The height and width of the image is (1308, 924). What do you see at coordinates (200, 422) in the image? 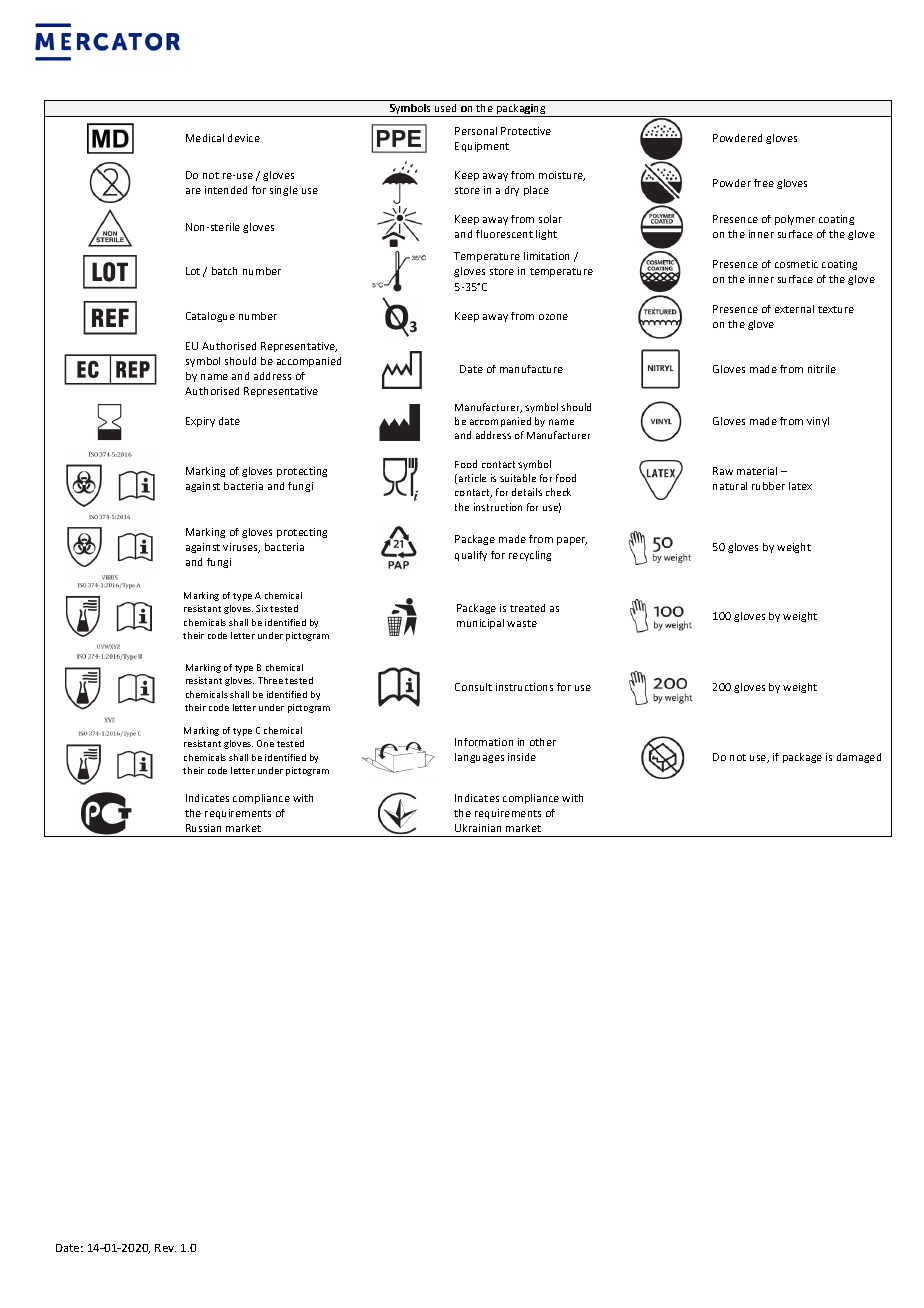
I see `Expiry` at bounding box center [200, 422].
